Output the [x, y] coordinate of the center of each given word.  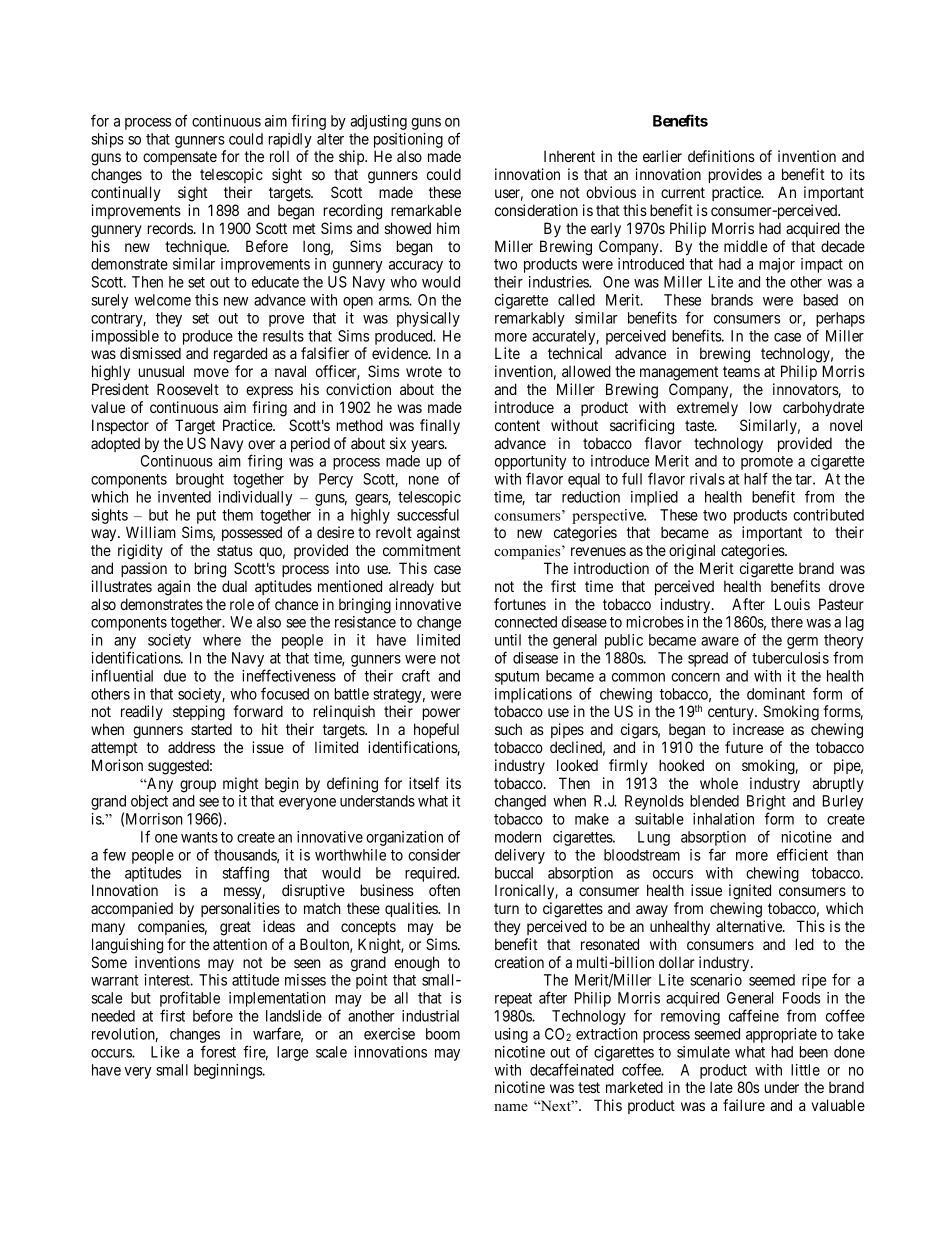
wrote [424, 371]
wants [199, 837]
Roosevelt [188, 389]
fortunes [520, 604]
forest [218, 1051]
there [787, 622]
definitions [721, 156]
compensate [180, 158]
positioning [408, 140]
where [222, 640]
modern [518, 837]
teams [741, 371]
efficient [802, 854]
